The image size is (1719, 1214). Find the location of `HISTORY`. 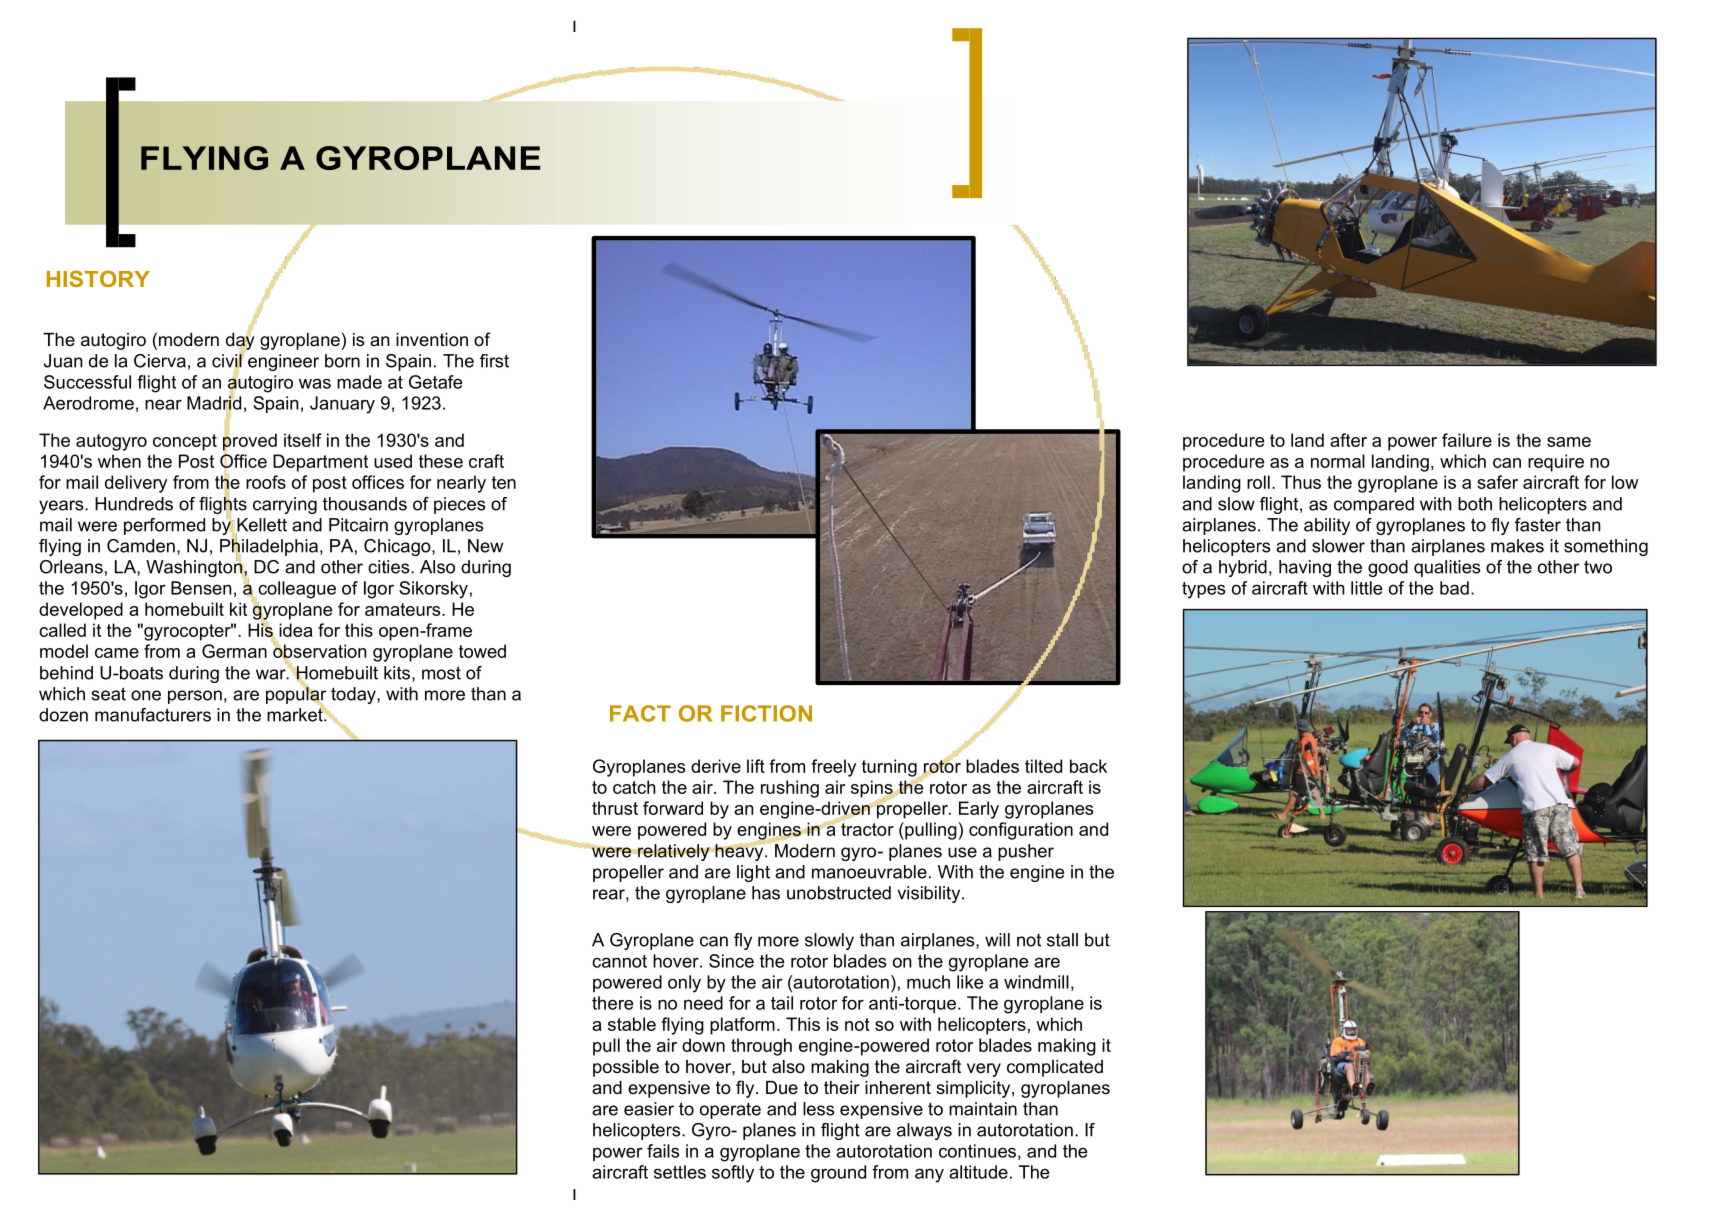

HISTORY is located at coordinates (98, 278).
